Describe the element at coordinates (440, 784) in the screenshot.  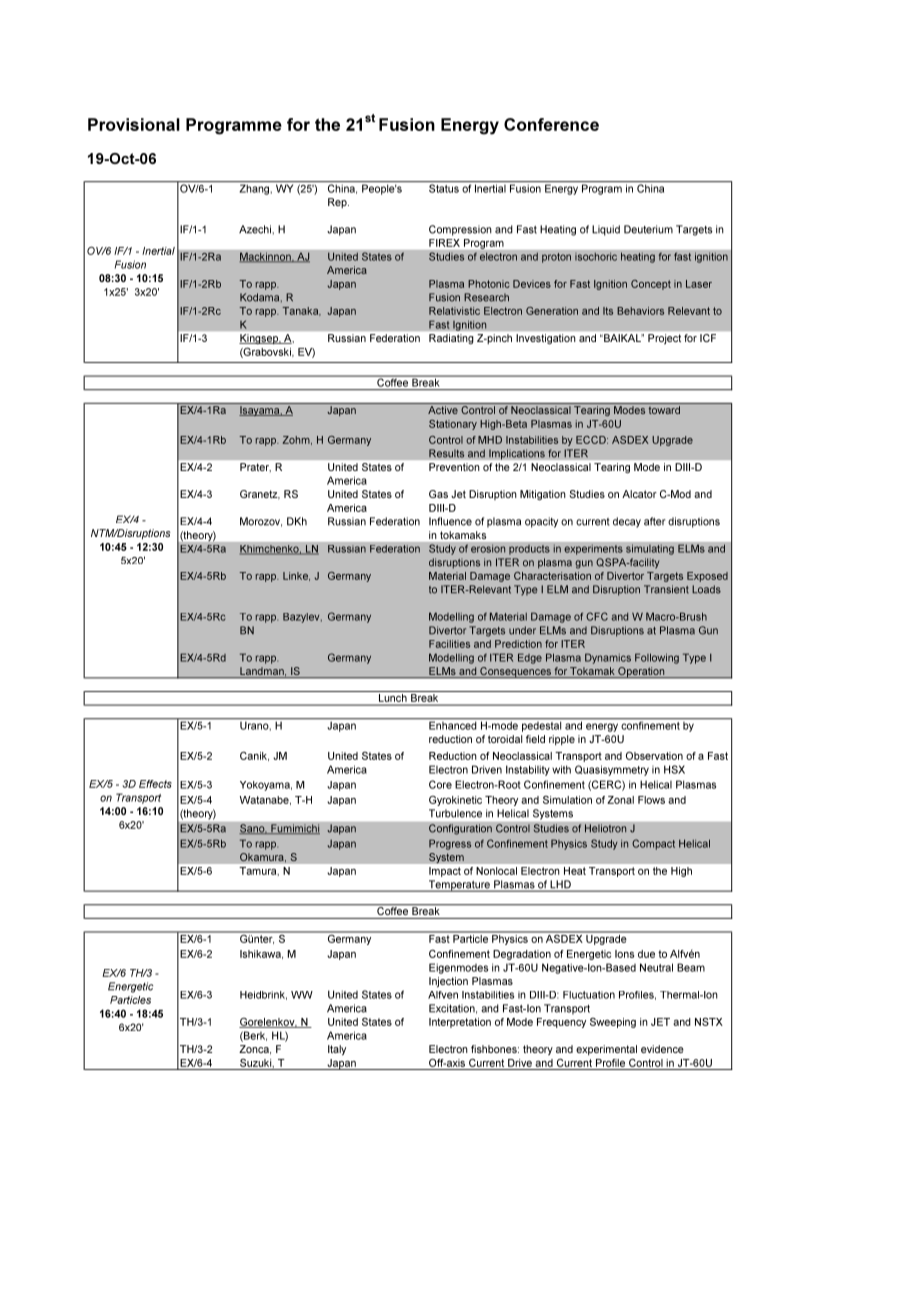
I see `Core` at that location.
